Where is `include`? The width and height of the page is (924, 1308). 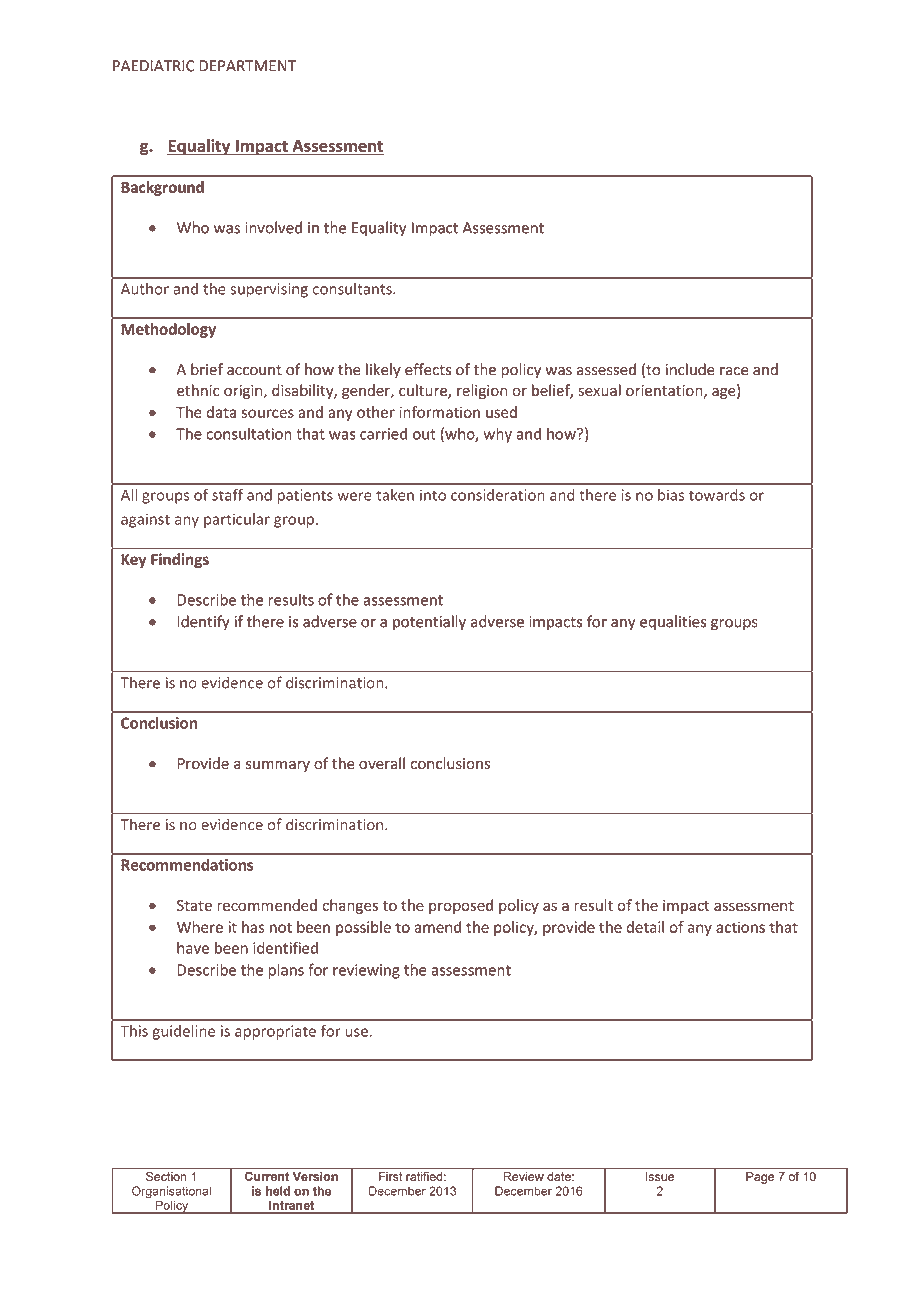 include is located at coordinates (690, 369).
